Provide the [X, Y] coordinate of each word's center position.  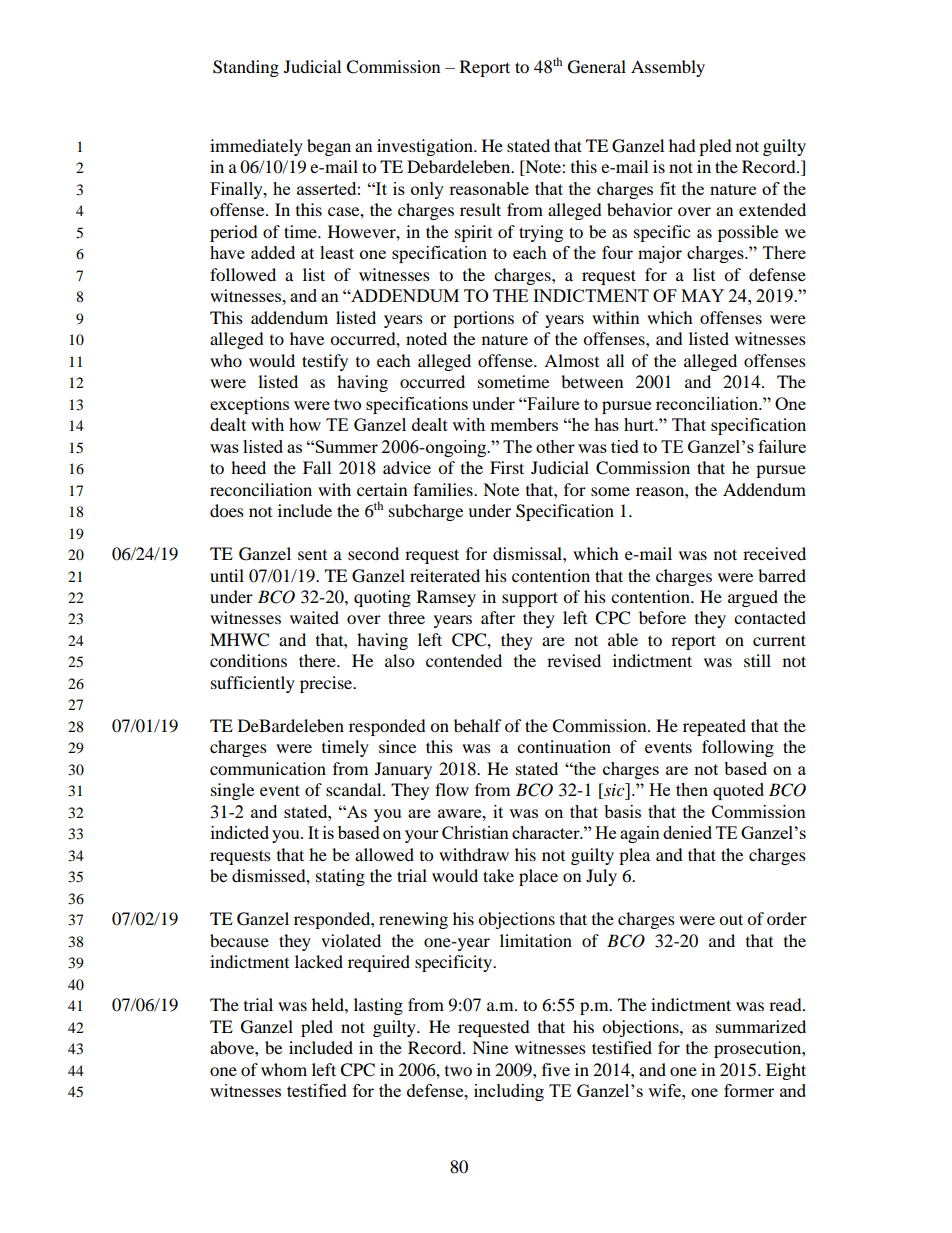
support [530, 599]
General [597, 67]
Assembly [668, 68]
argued [753, 598]
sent [312, 555]
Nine [490, 1047]
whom [284, 1069]
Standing [246, 68]
